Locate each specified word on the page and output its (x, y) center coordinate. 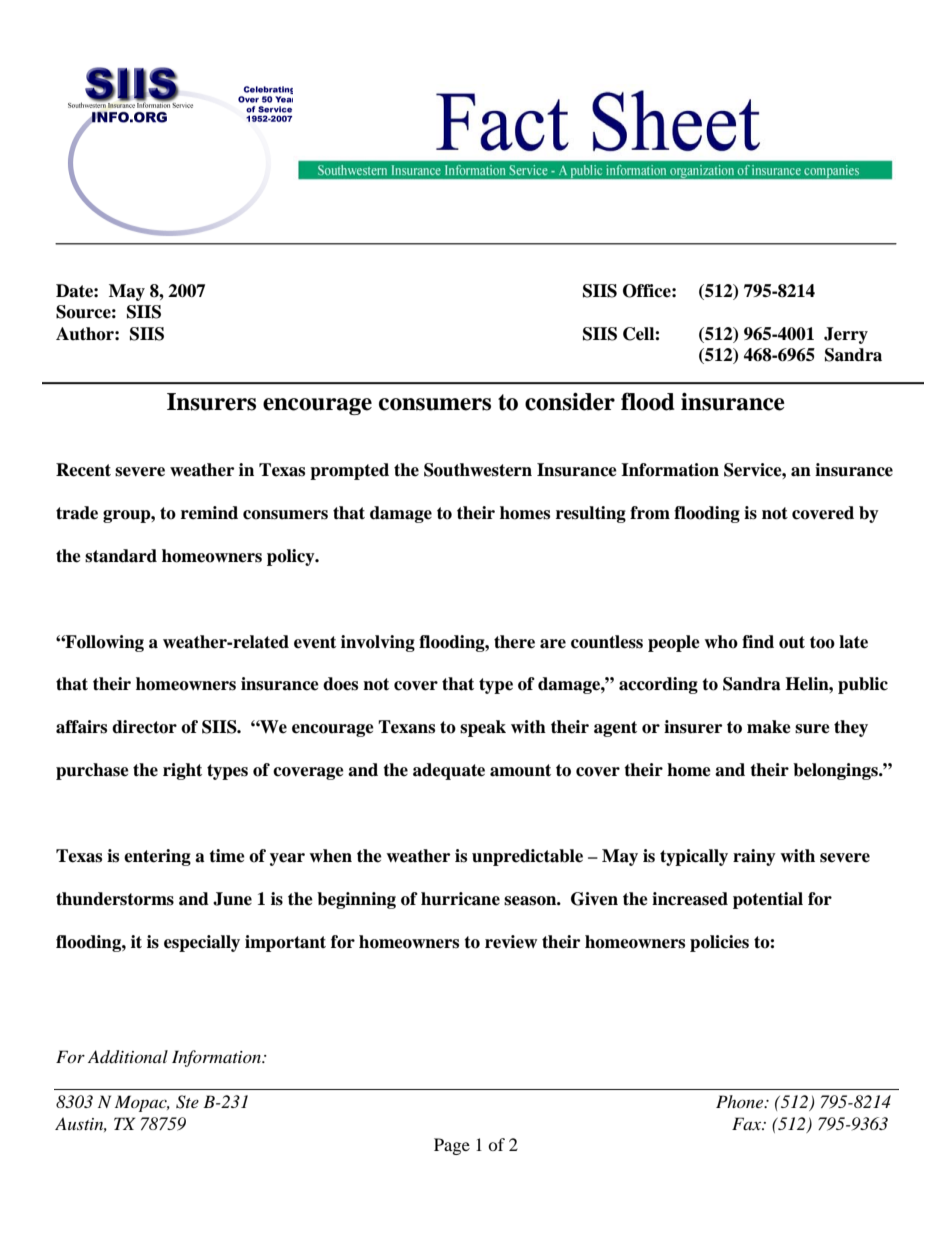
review (511, 942)
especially (202, 943)
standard (121, 556)
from (650, 513)
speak (483, 728)
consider (570, 402)
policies (719, 943)
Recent (83, 470)
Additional (128, 1057)
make (769, 727)
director (144, 727)
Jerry (846, 335)
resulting (591, 514)
